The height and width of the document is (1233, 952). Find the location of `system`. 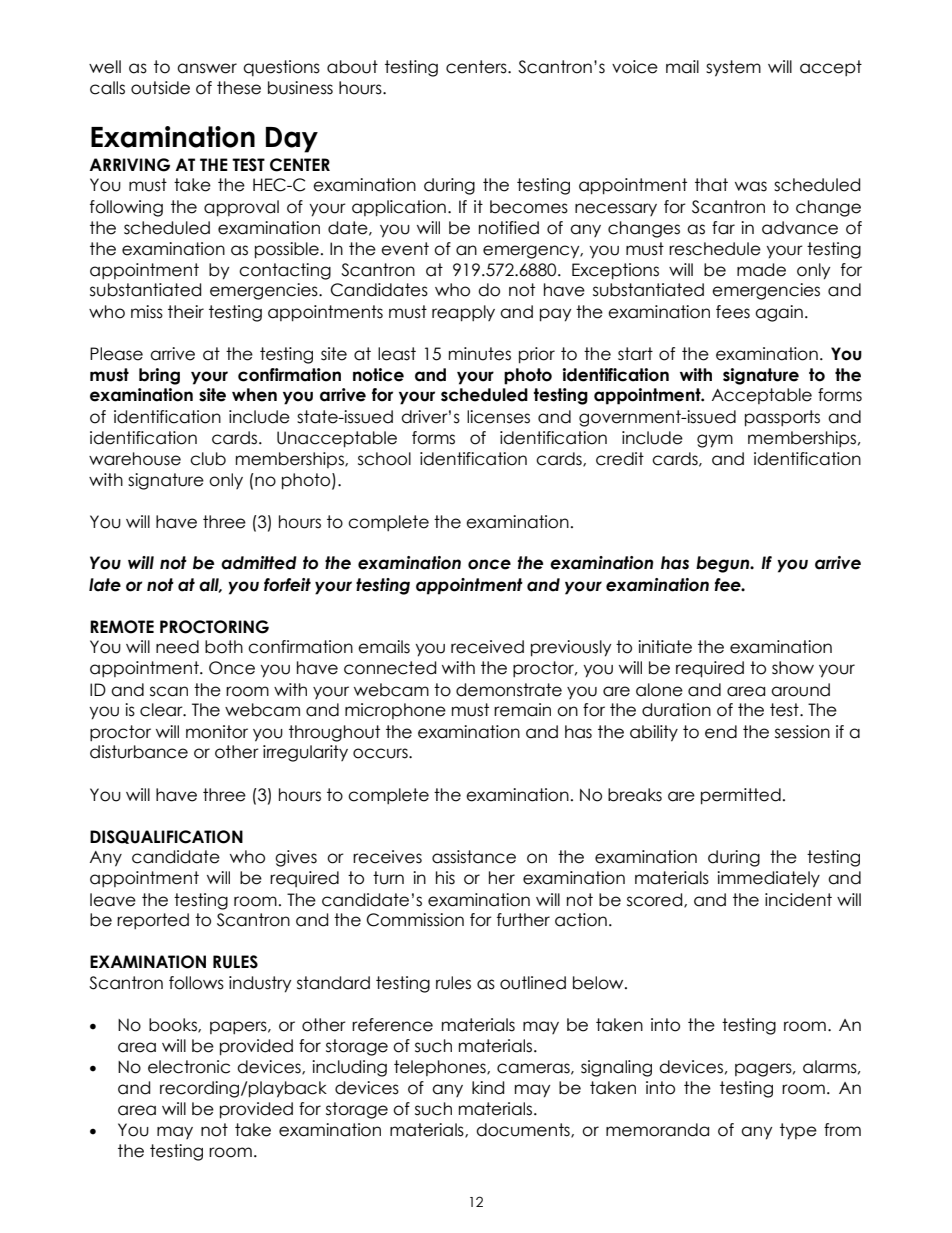

system is located at coordinates (733, 68).
